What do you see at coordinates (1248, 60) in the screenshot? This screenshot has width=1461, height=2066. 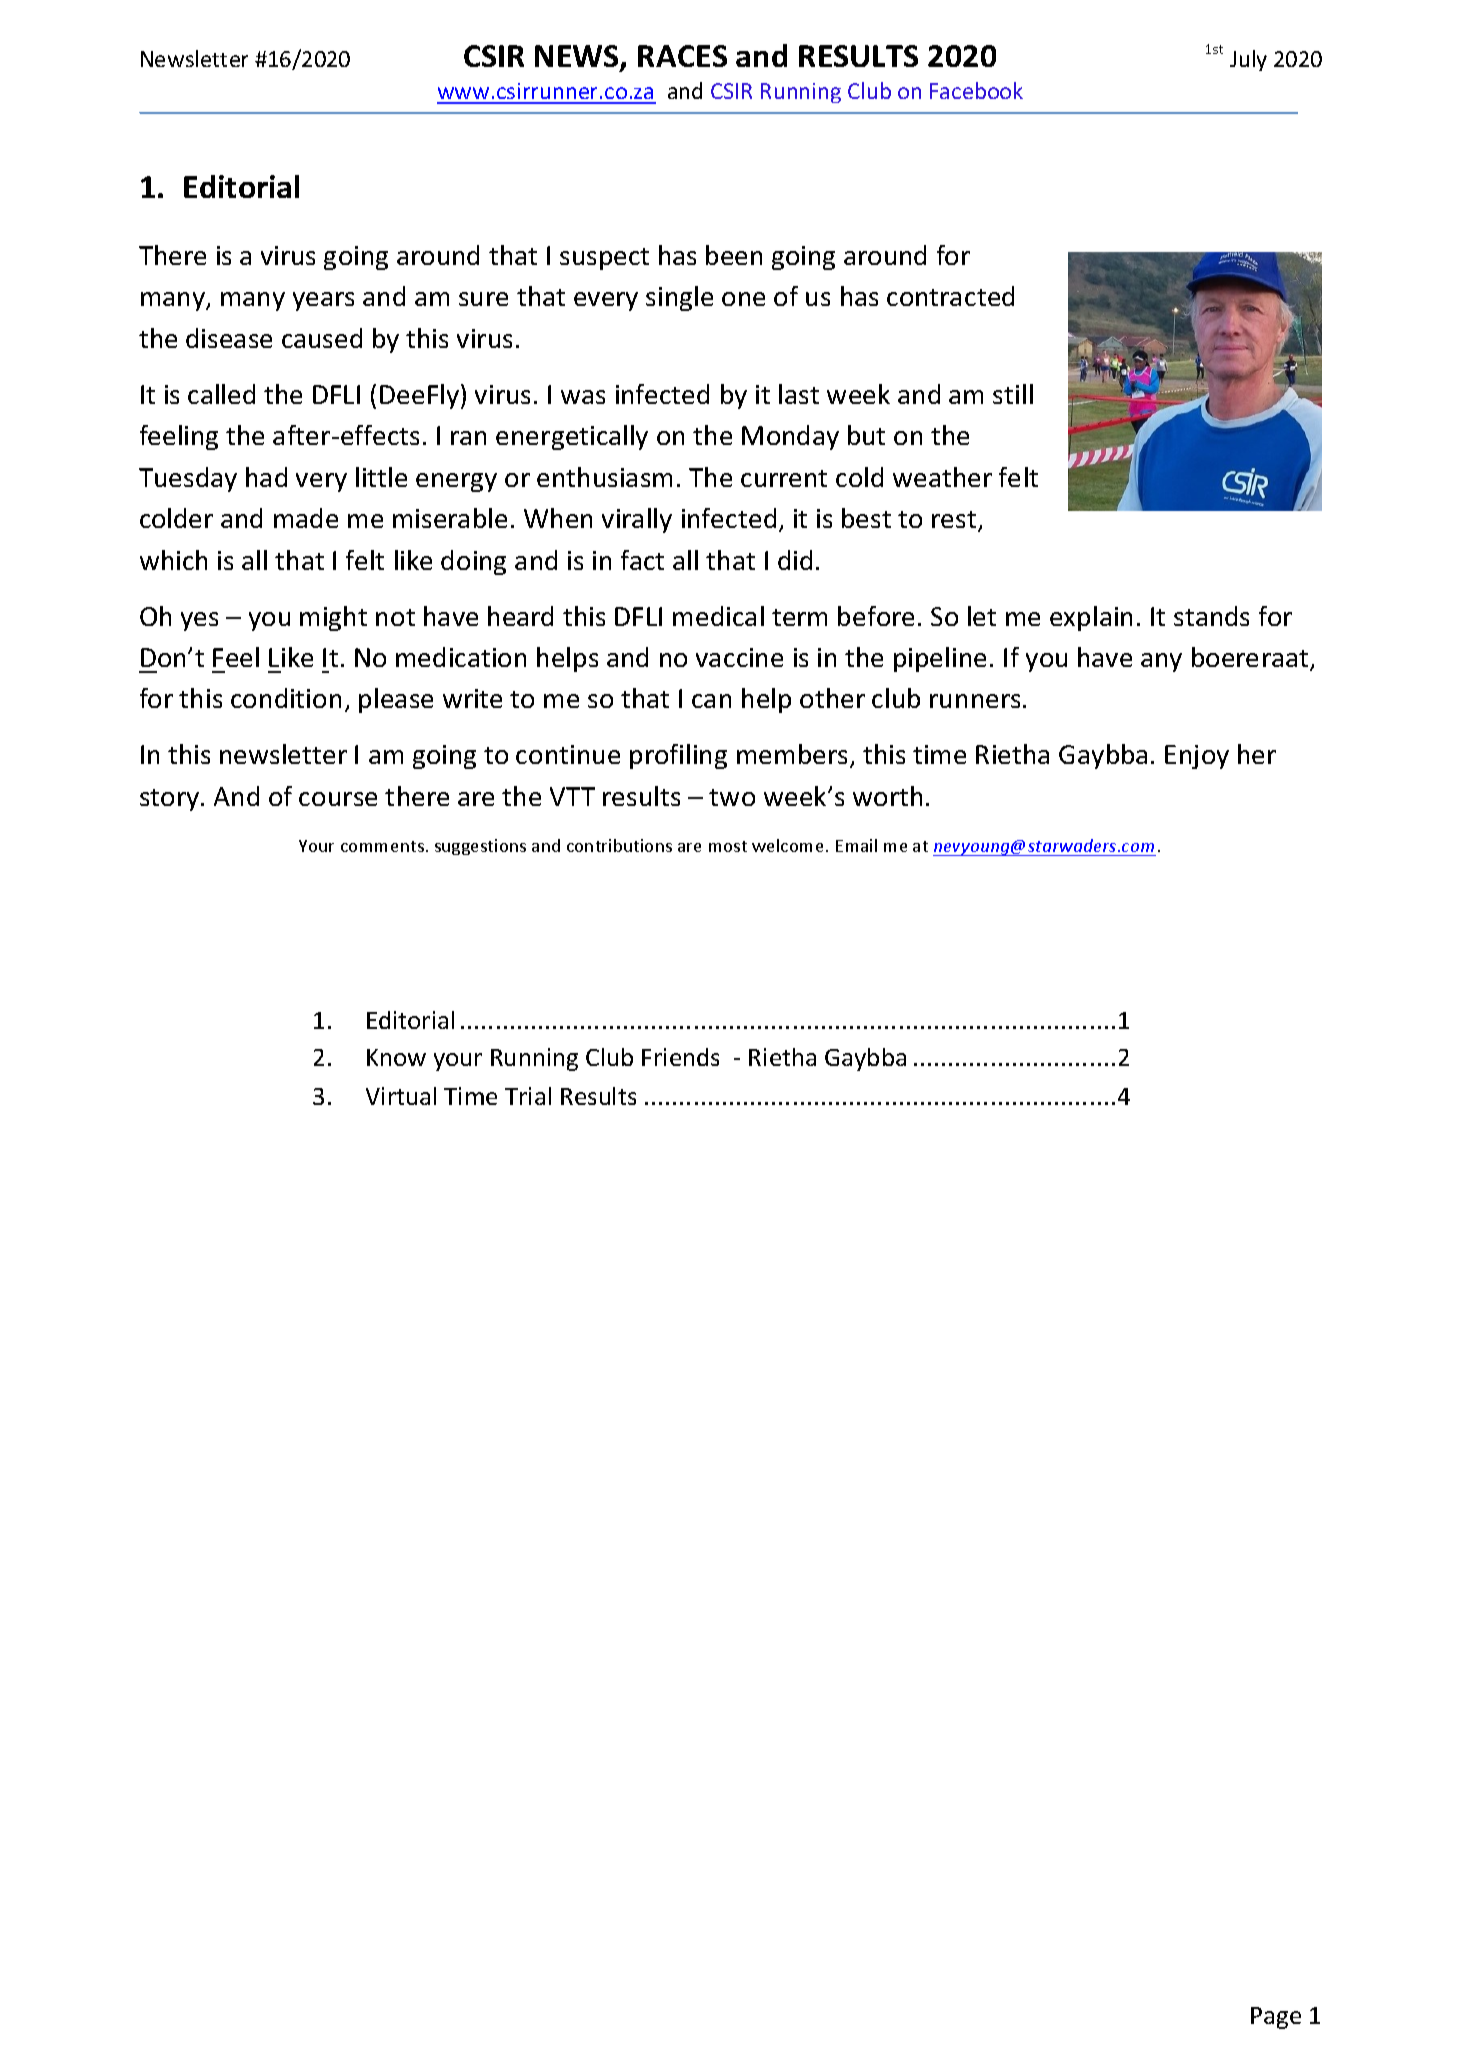 I see `July` at bounding box center [1248, 60].
